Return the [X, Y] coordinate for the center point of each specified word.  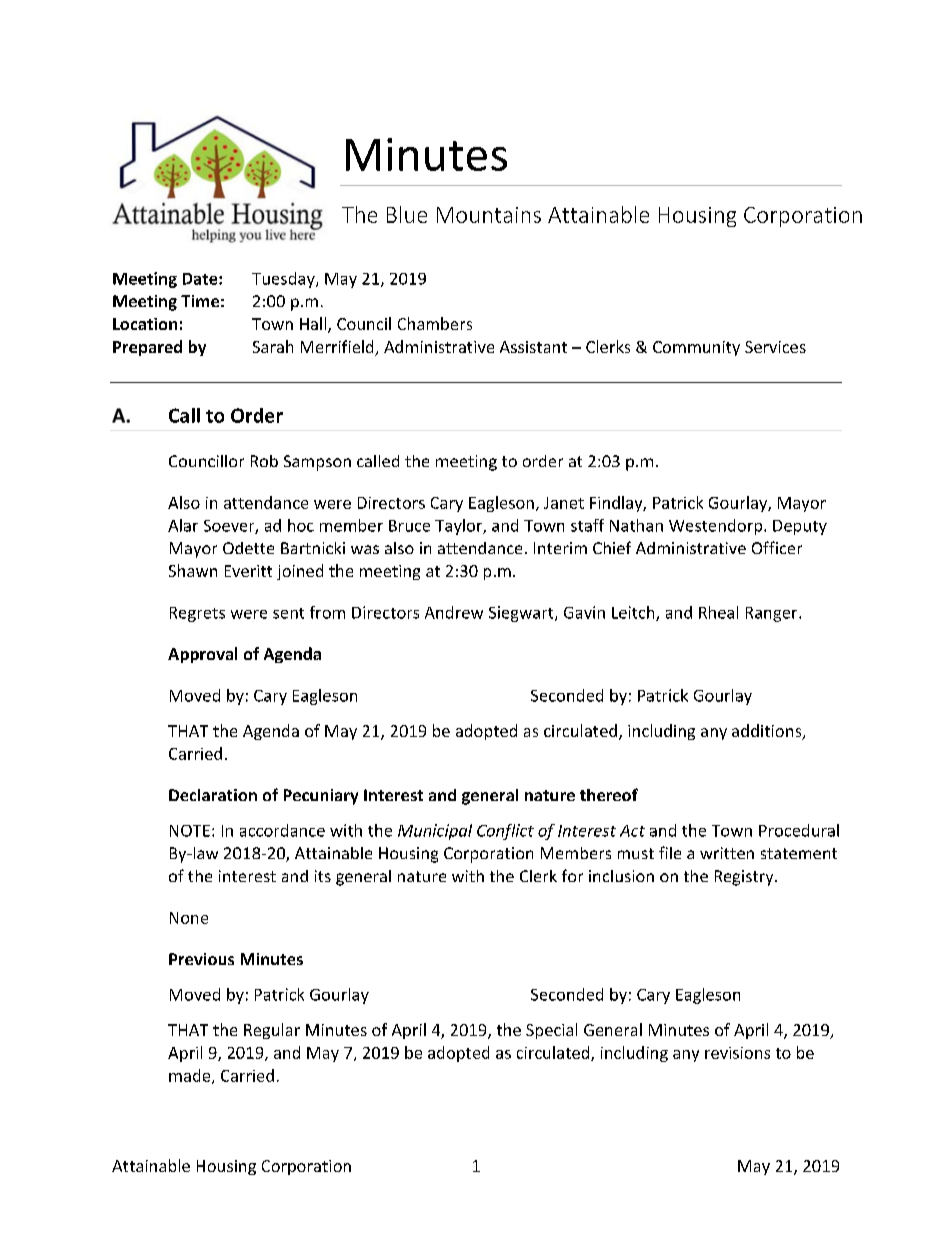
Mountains [489, 215]
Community [696, 348]
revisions [737, 1053]
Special [551, 1031]
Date [201, 279]
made [191, 1076]
